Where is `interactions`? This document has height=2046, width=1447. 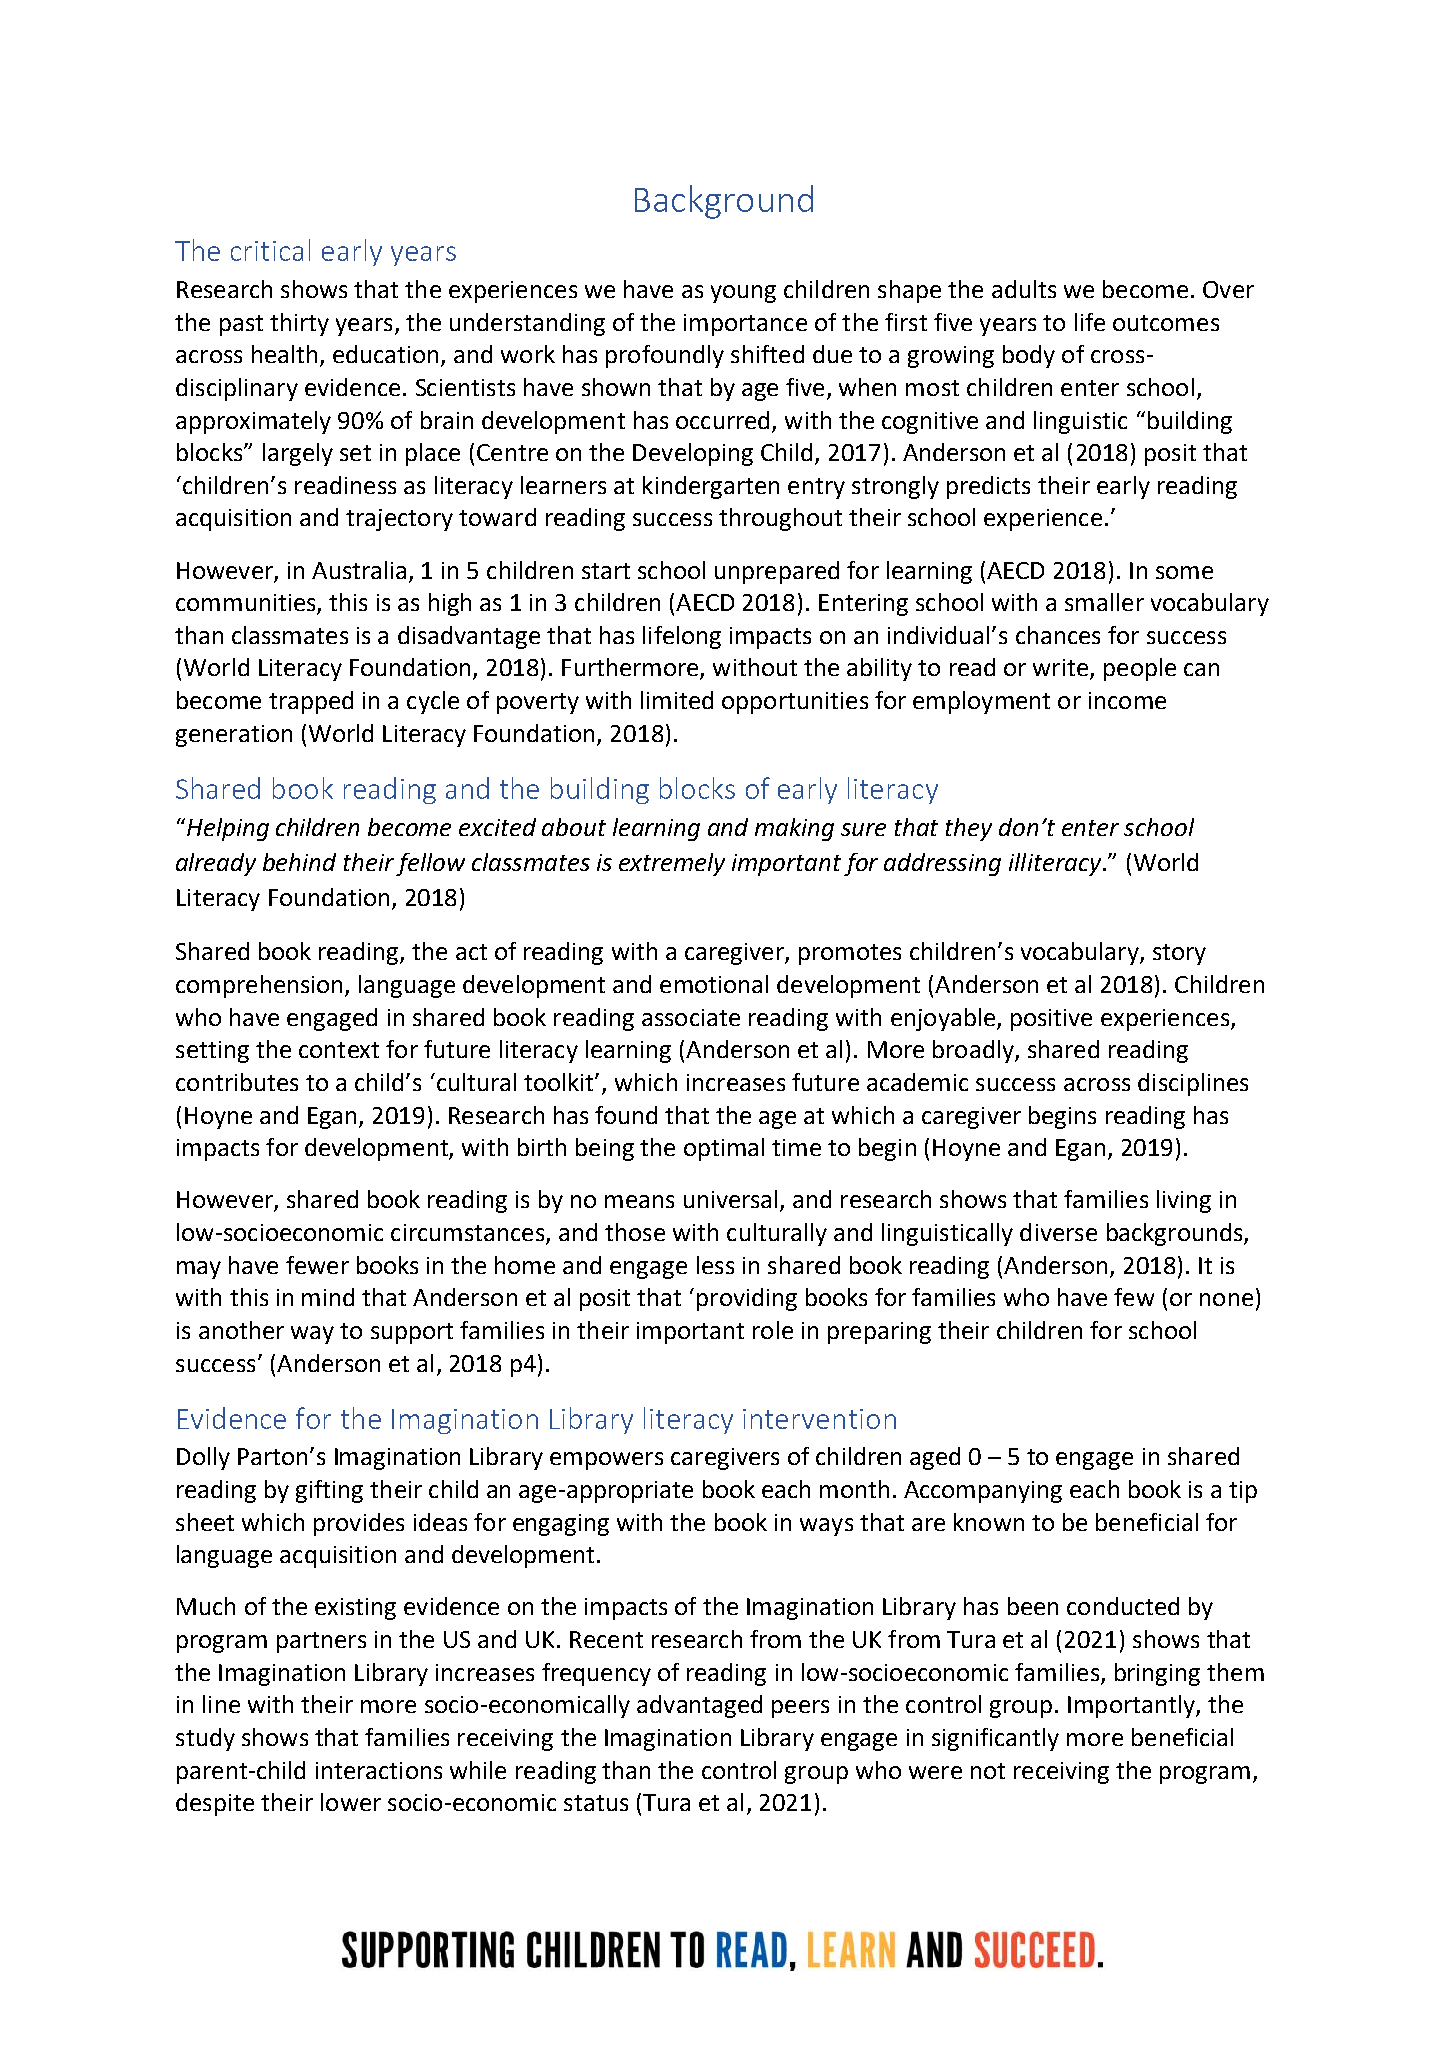 interactions is located at coordinates (379, 1770).
